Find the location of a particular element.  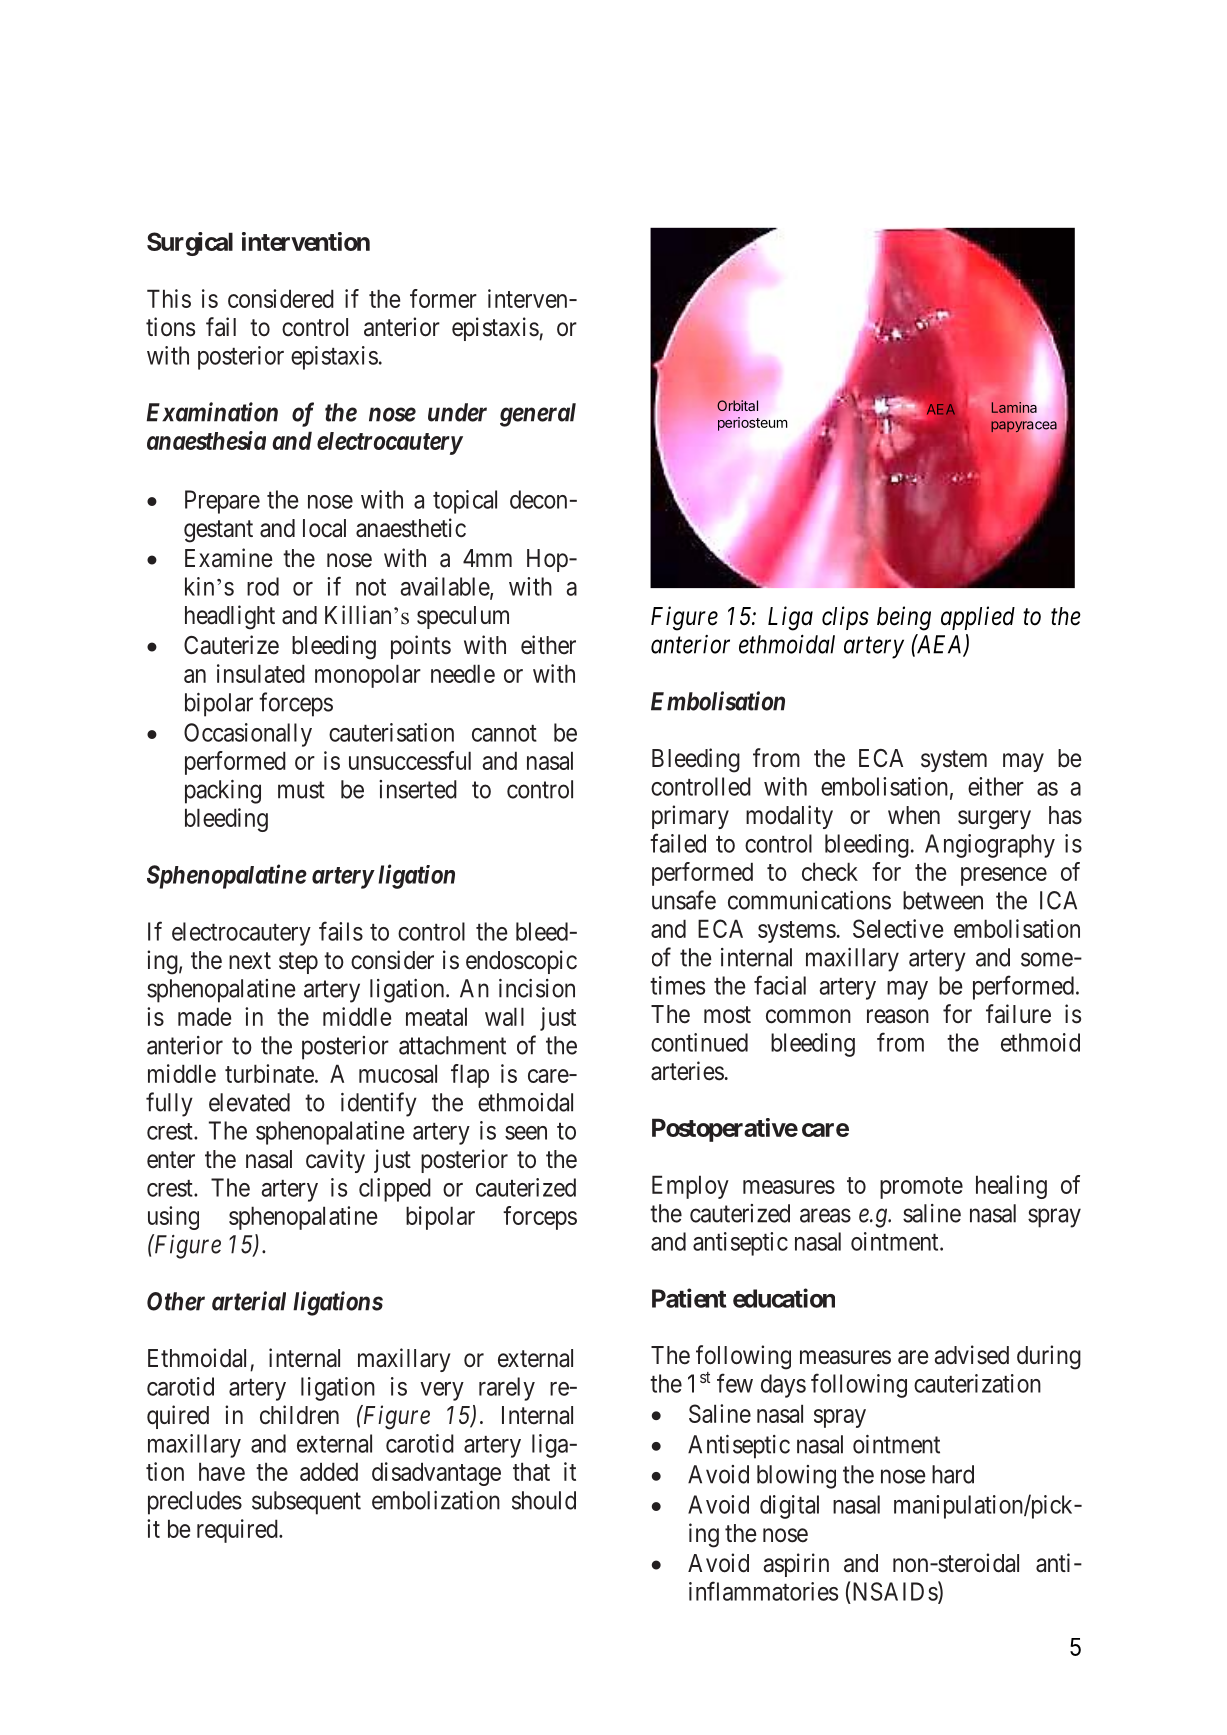

unsafe is located at coordinates (684, 900).
